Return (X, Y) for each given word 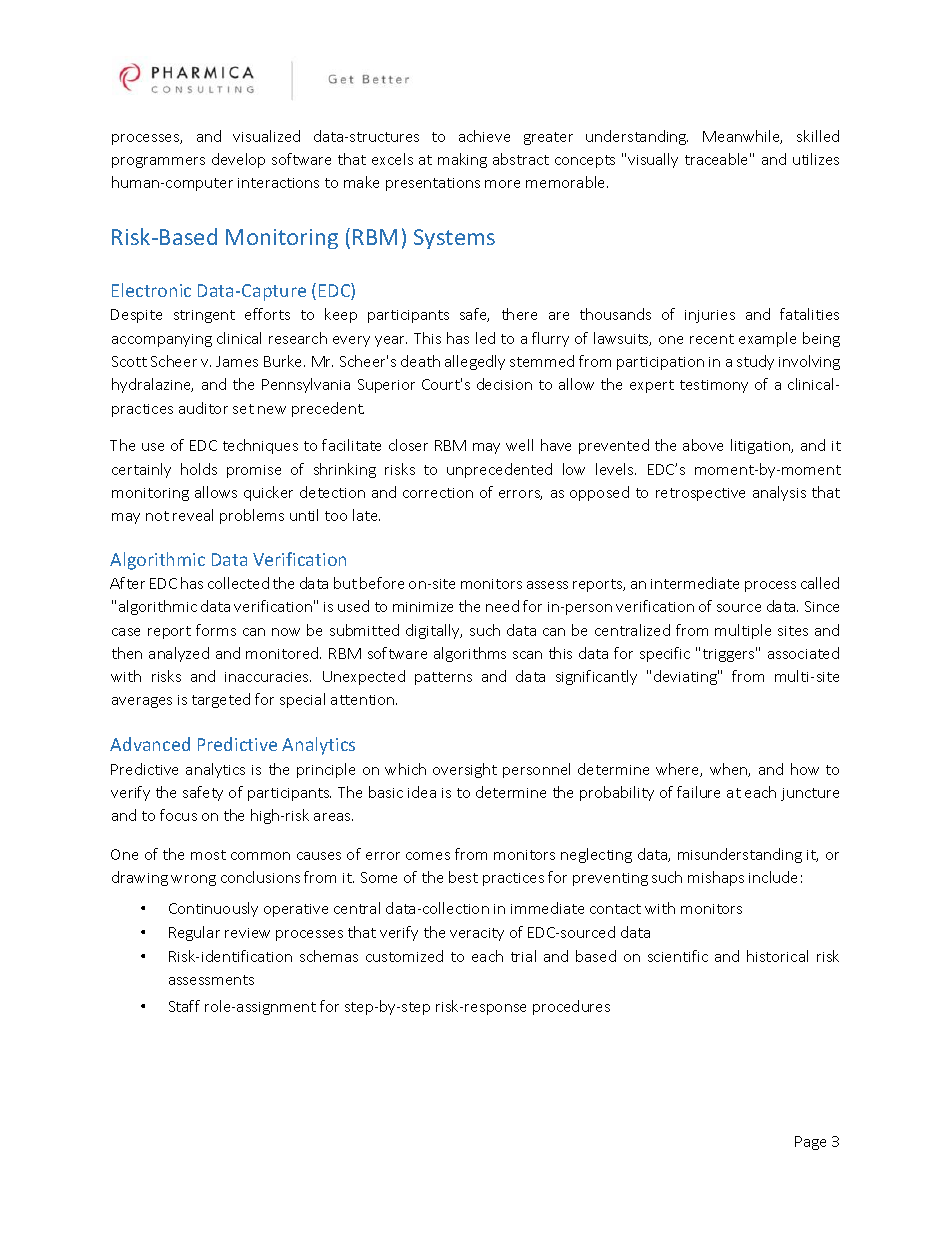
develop (238, 160)
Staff (184, 1006)
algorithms (470, 654)
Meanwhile (742, 137)
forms (216, 630)
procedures (571, 1007)
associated (803, 653)
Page (810, 1143)
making (462, 160)
